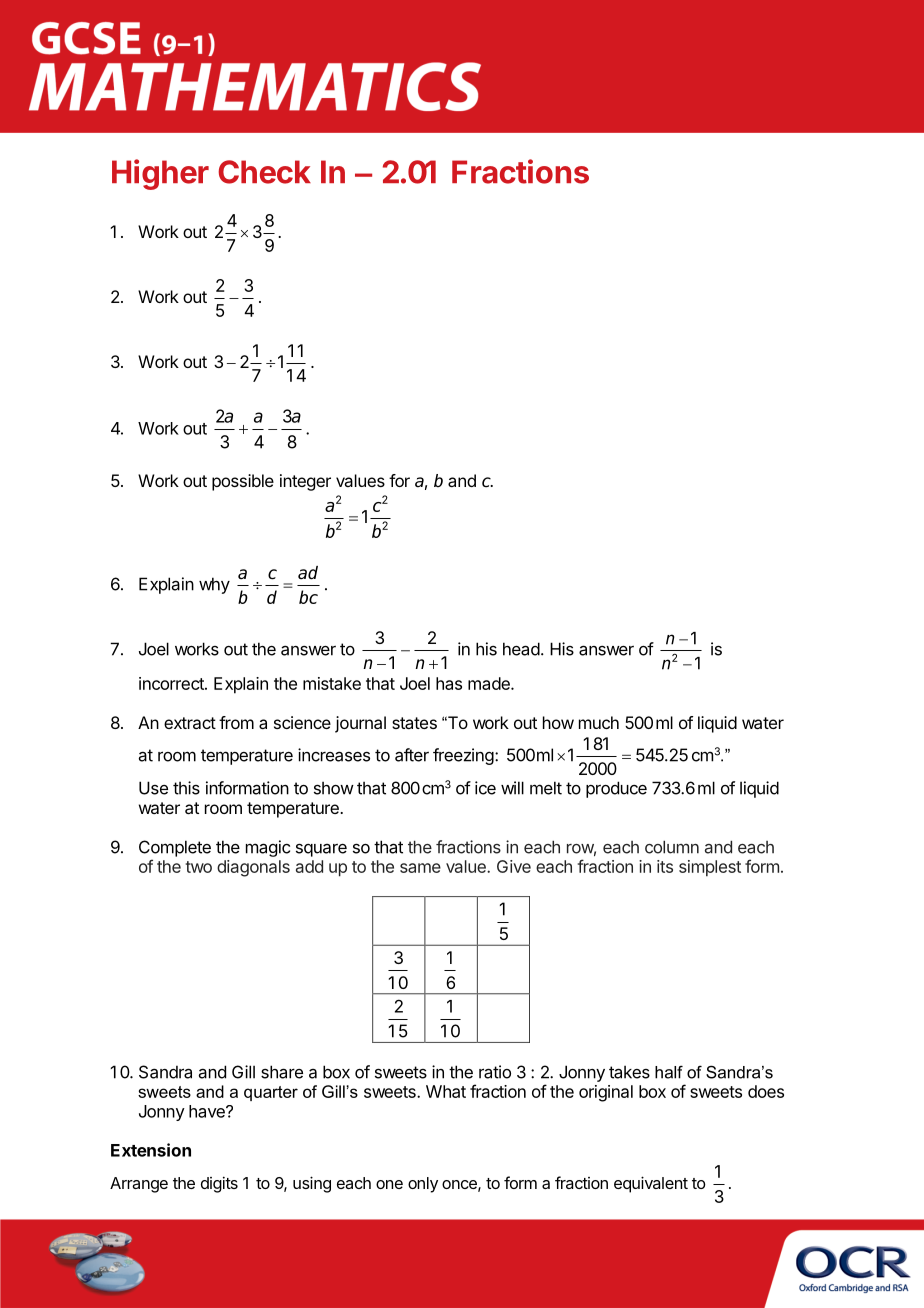 Image resolution: width=924 pixels, height=1308 pixels. I want to click on Check, so click(264, 172).
